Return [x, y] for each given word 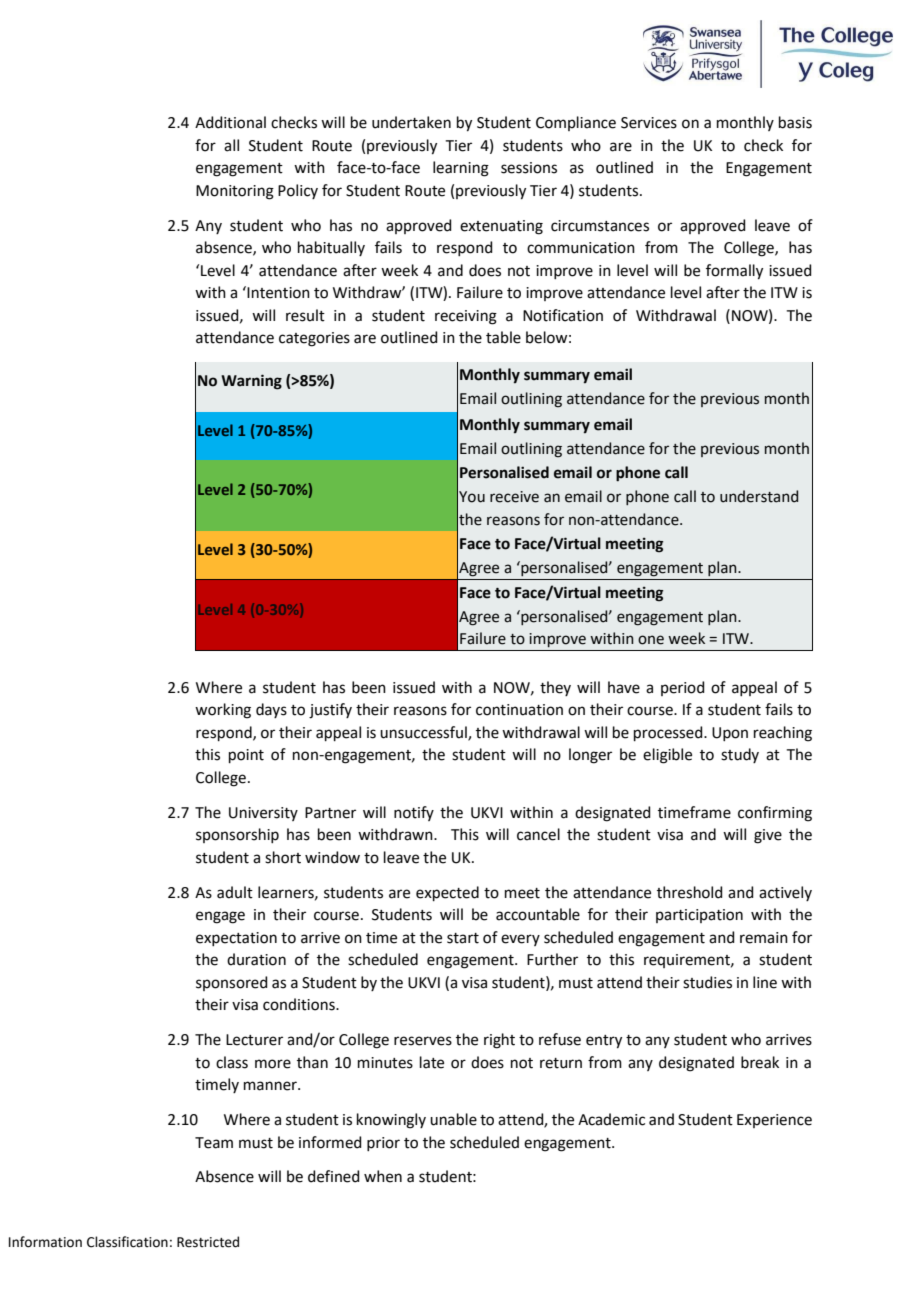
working [223, 711]
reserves [423, 1041]
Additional [230, 122]
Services [649, 123]
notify [414, 813]
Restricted [208, 1242]
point [246, 756]
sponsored [232, 983]
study [740, 755]
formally [734, 272]
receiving [466, 317]
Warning [251, 382]
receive [514, 497]
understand [759, 496]
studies [707, 982]
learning [461, 169]
